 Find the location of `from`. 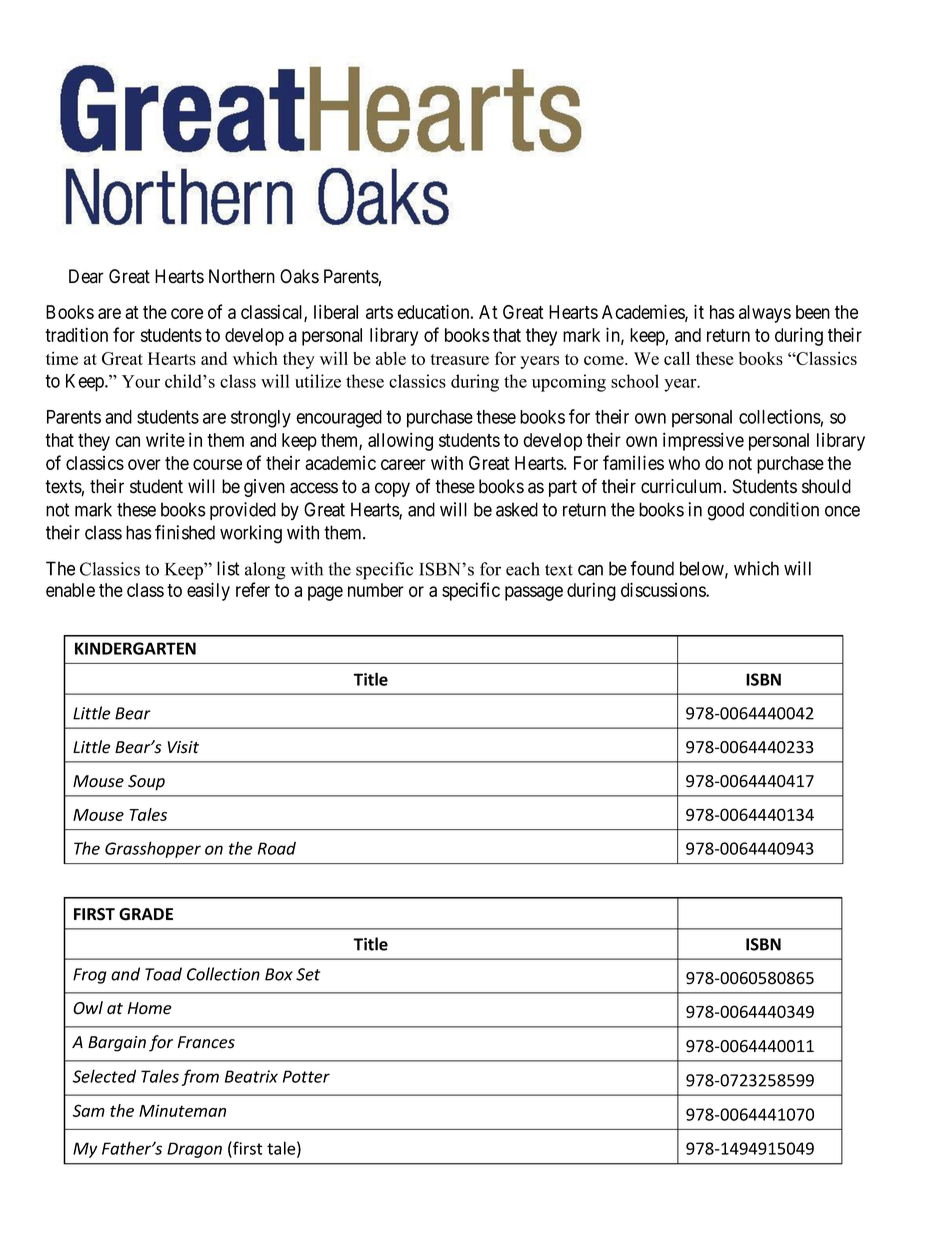

from is located at coordinates (200, 1077).
